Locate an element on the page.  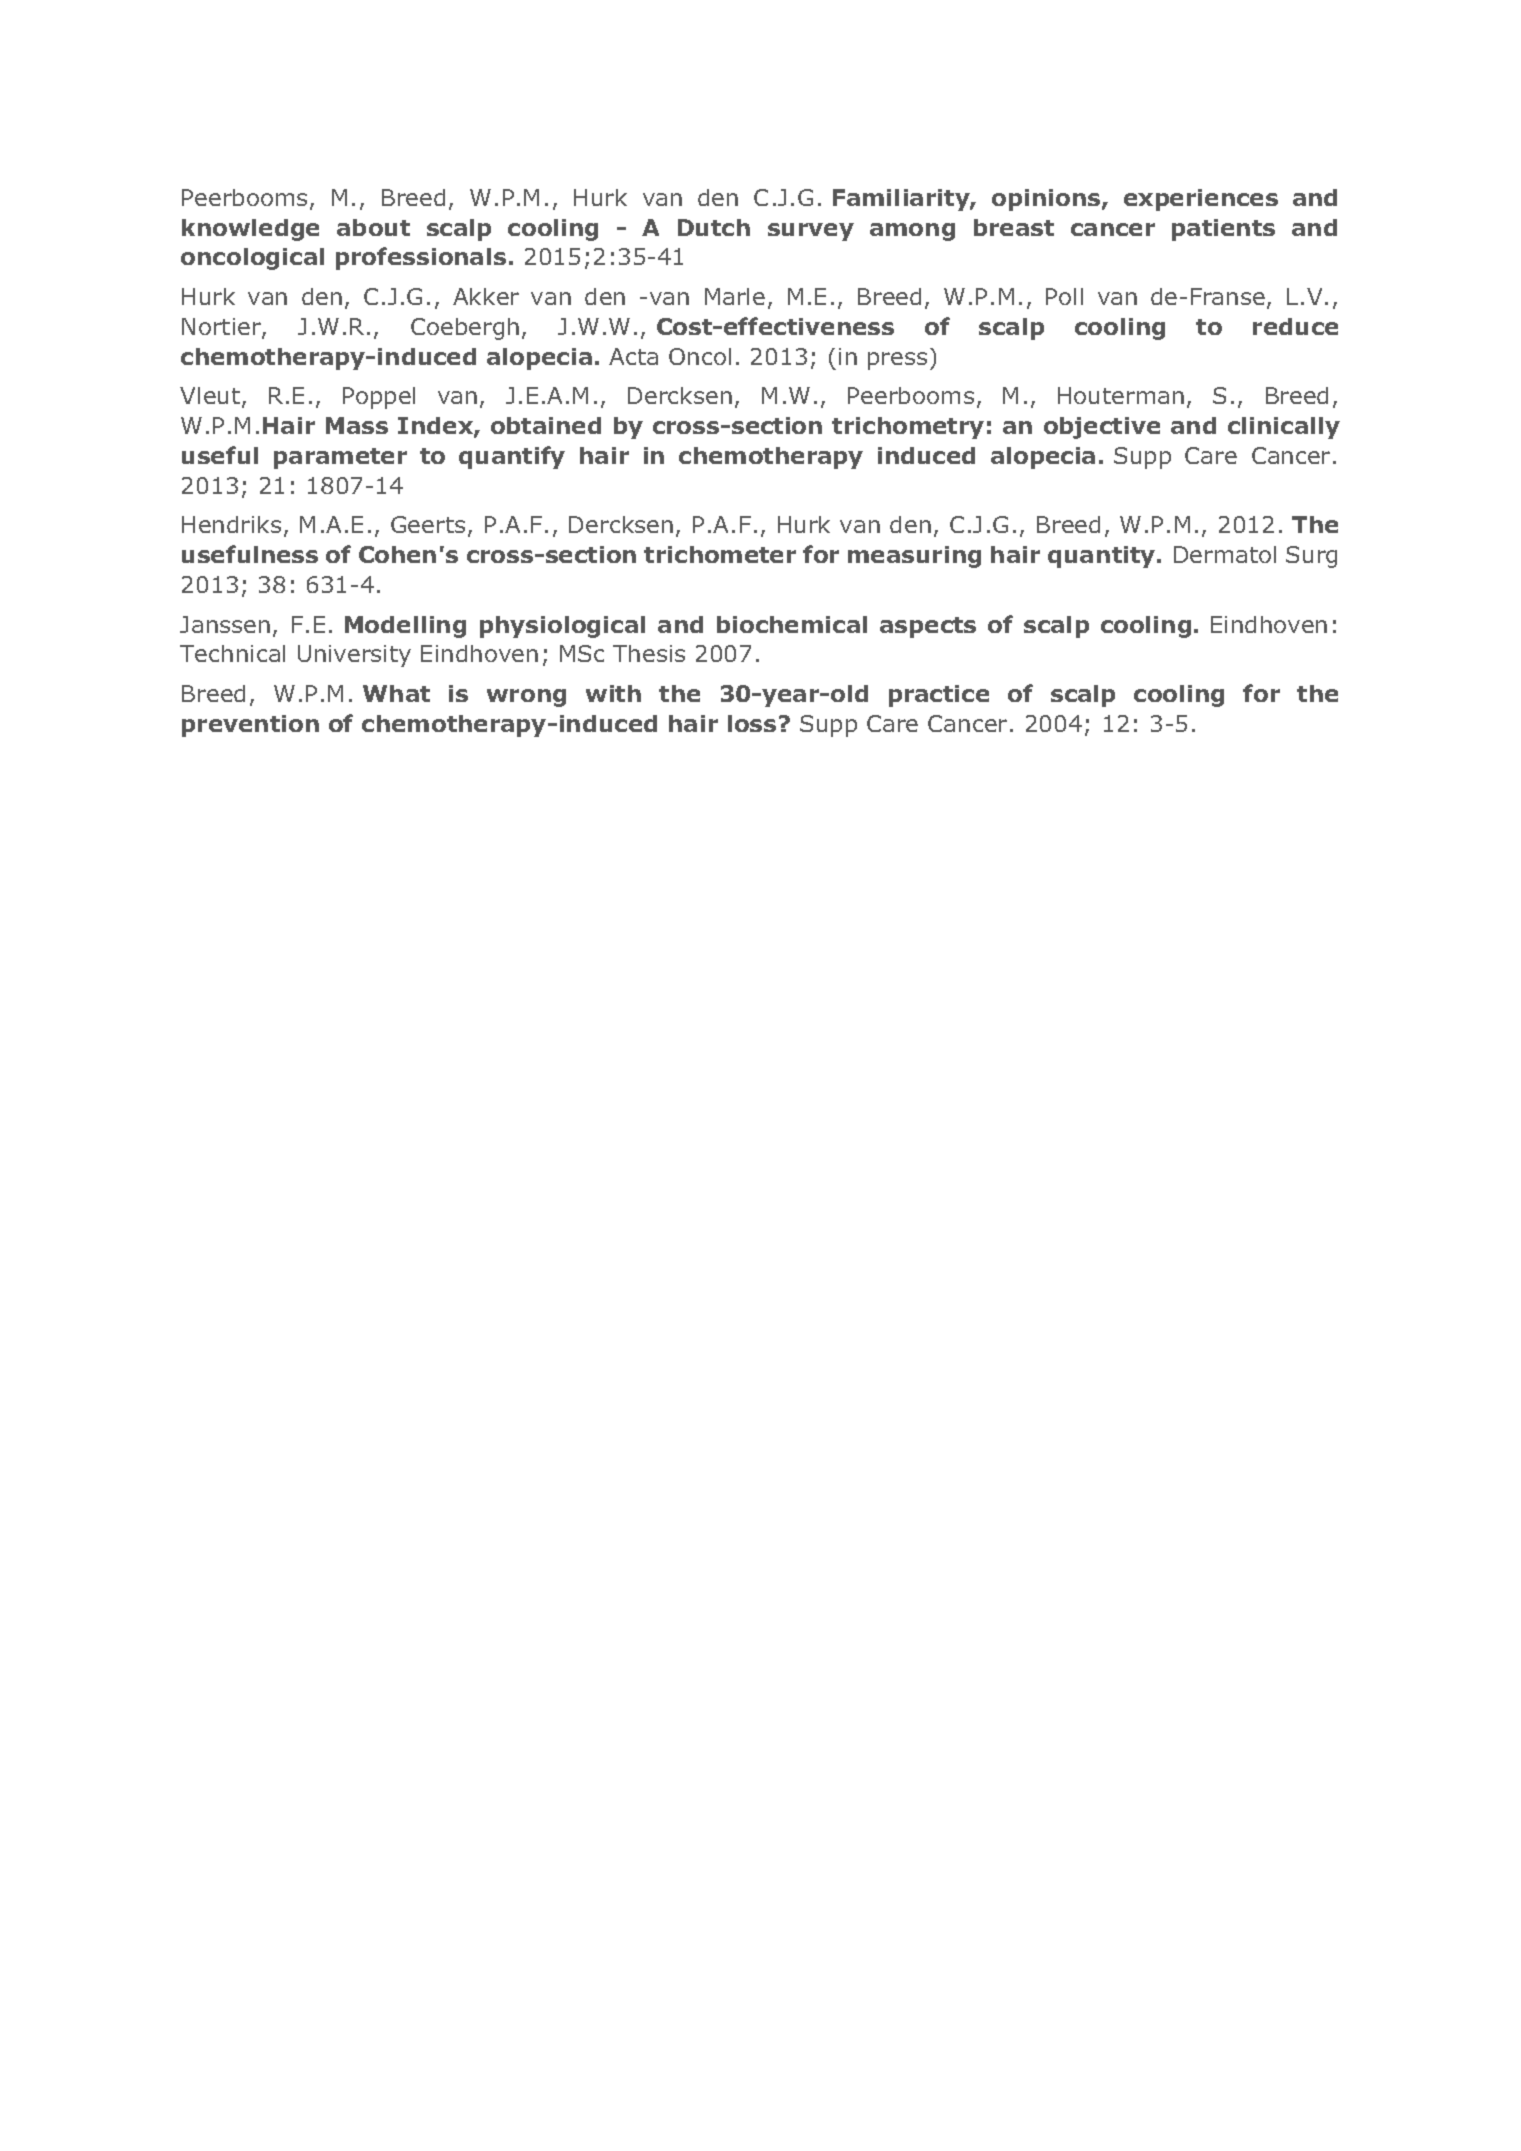
about is located at coordinates (373, 227).
